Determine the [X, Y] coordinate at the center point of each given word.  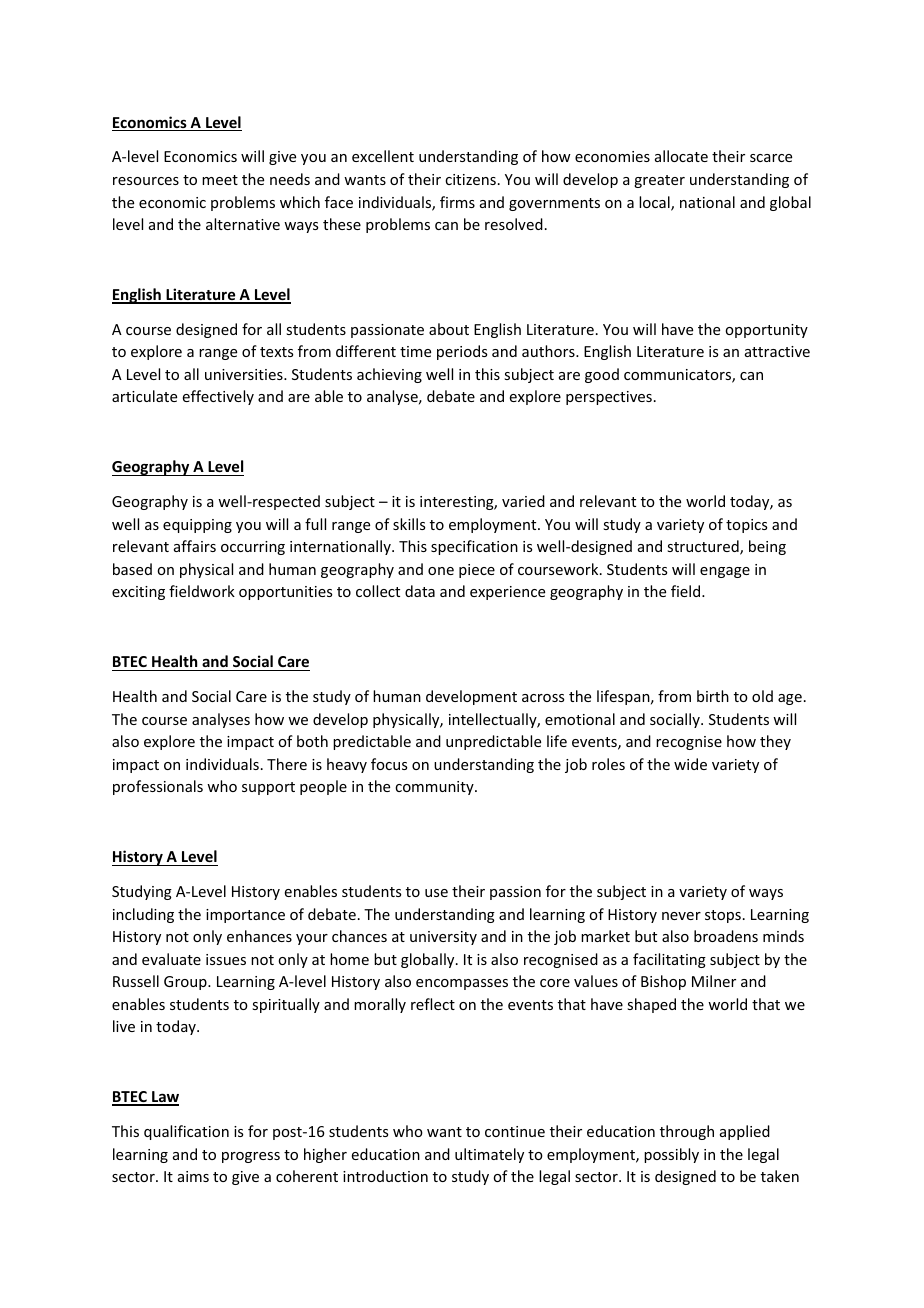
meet [220, 180]
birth [713, 696]
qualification [186, 1132]
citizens [470, 179]
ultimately [489, 1155]
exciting [138, 593]
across [543, 698]
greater [659, 181]
